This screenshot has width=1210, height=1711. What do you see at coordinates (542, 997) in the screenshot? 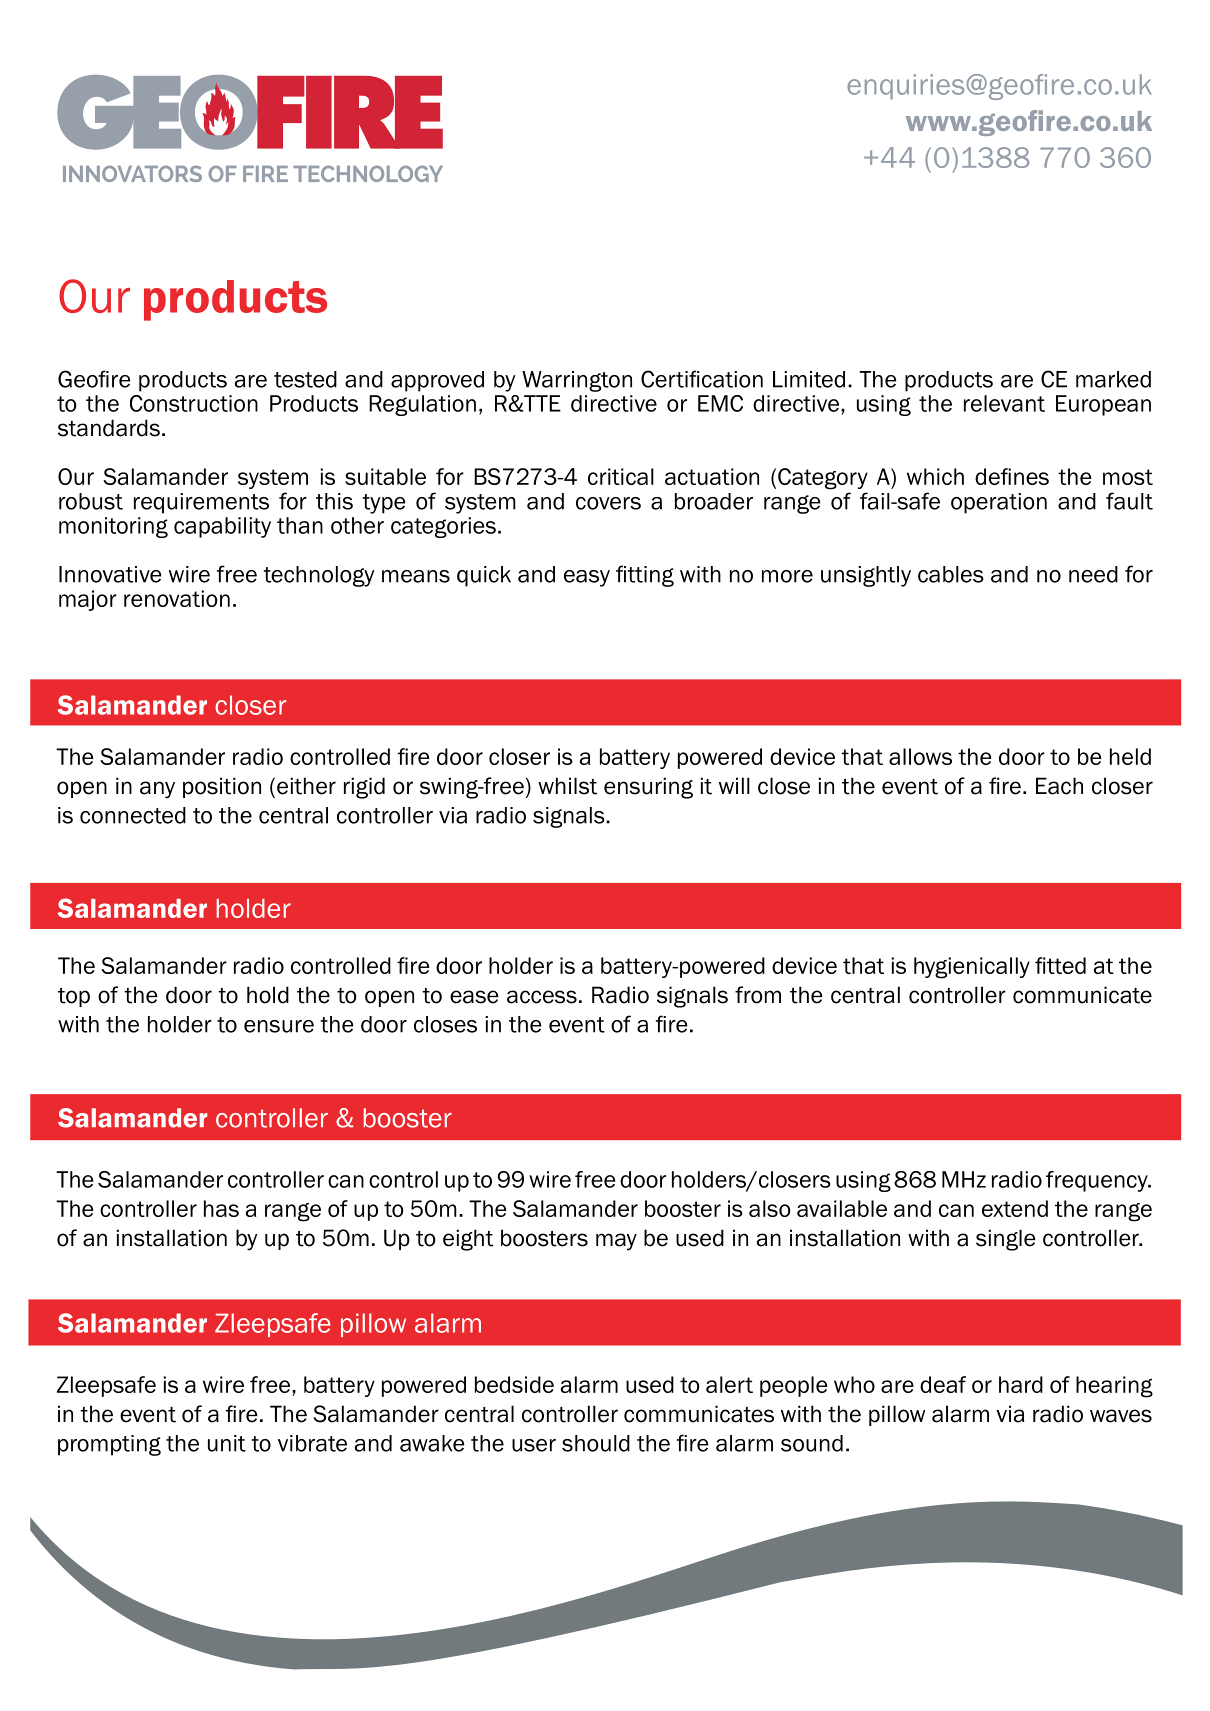
I see `access` at bounding box center [542, 997].
